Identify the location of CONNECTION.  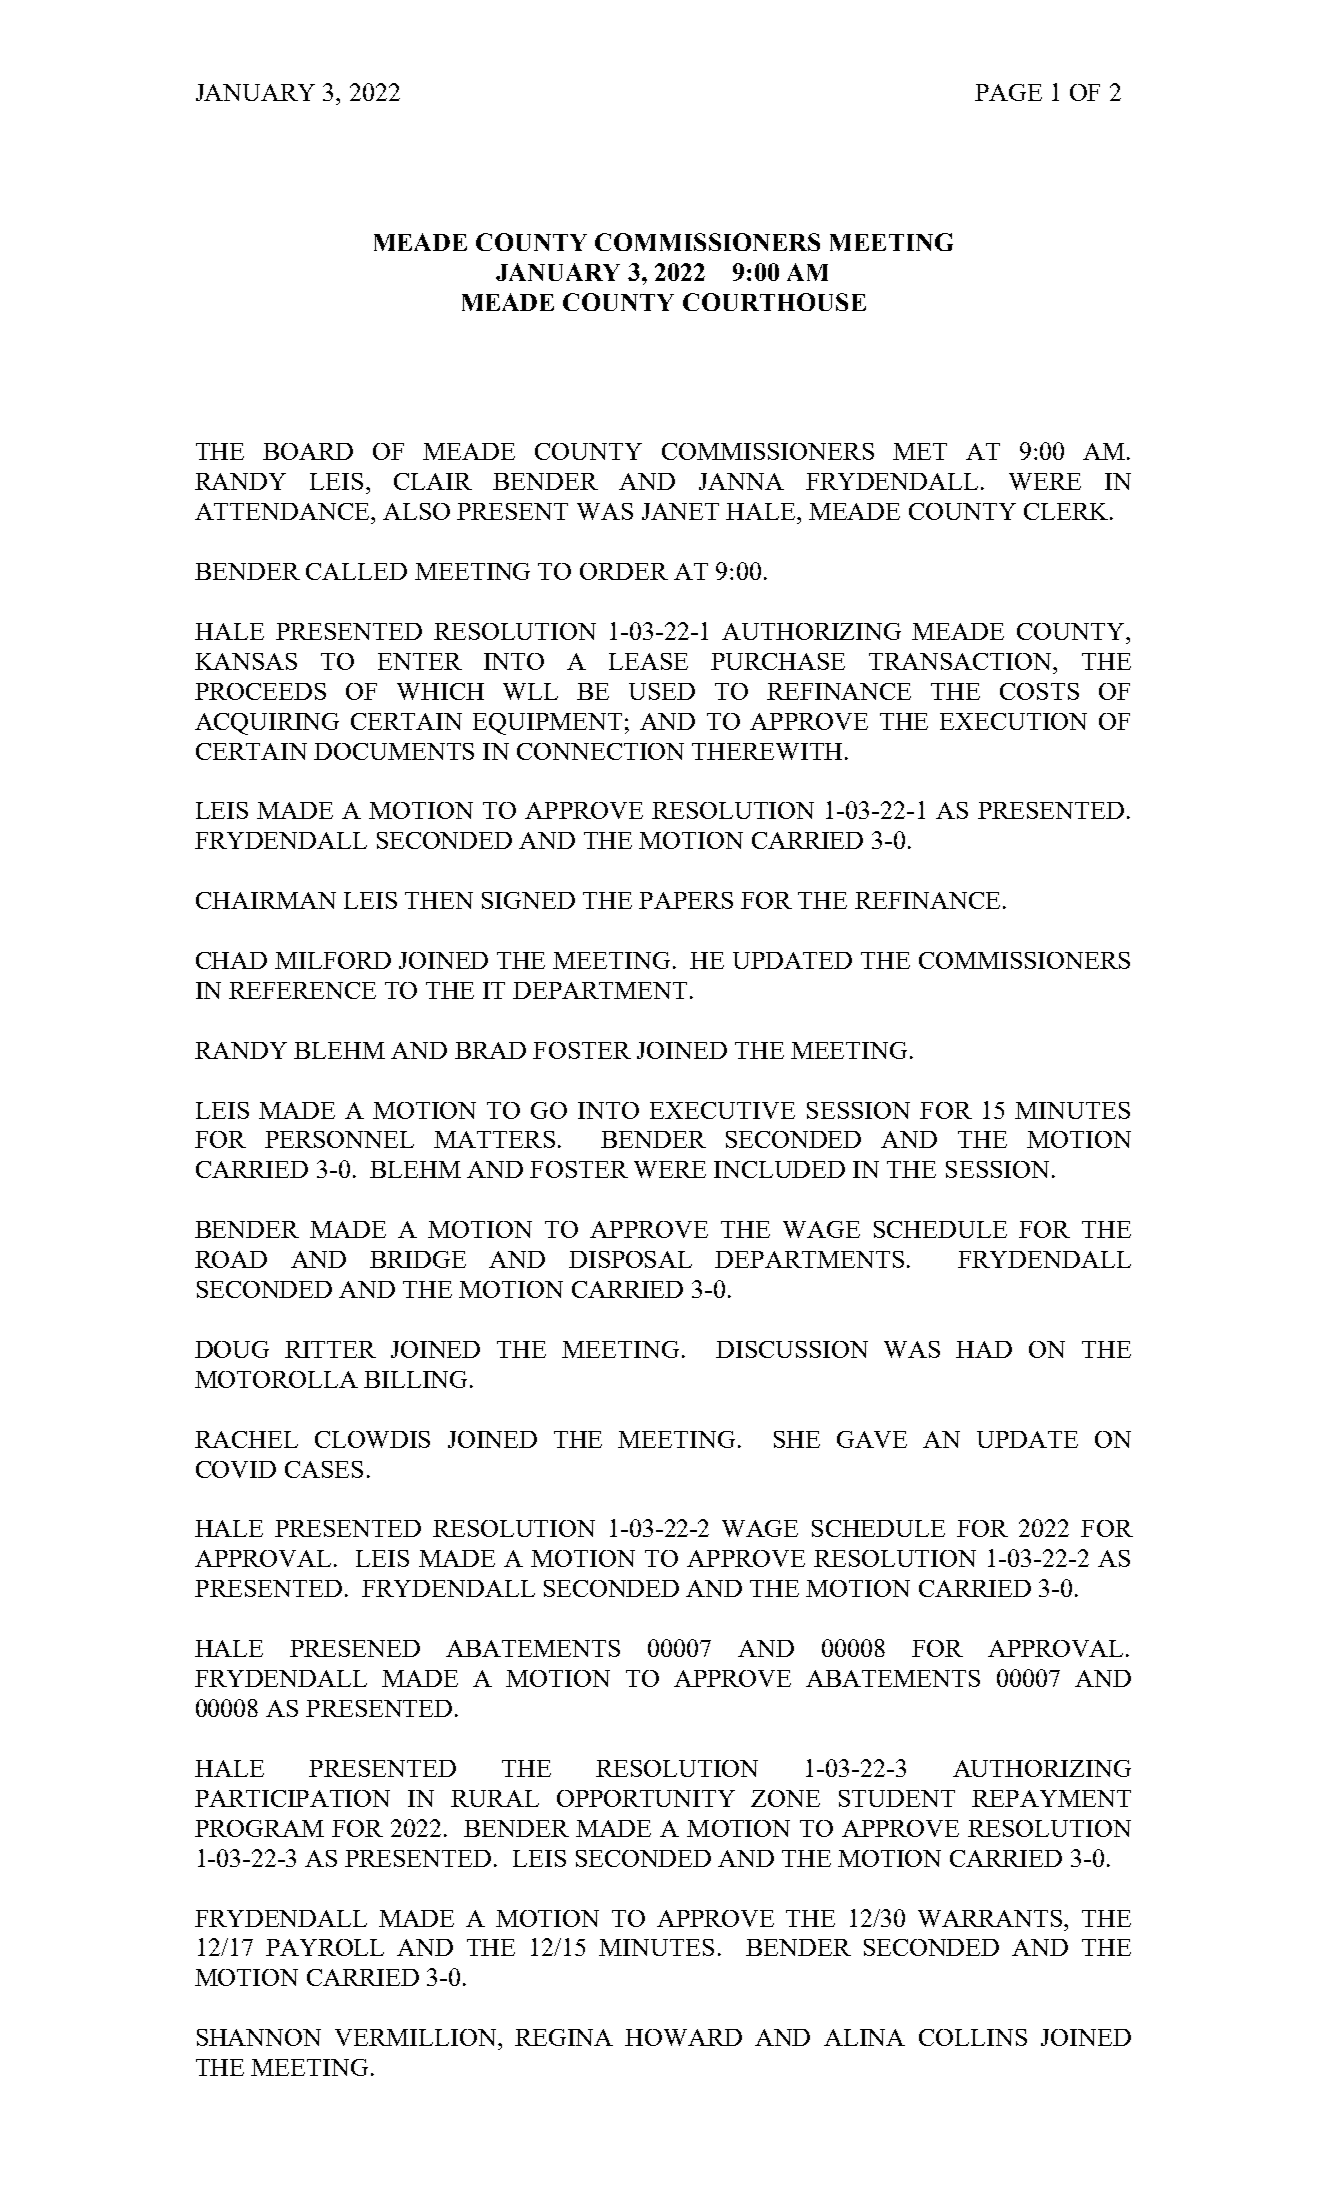
(600, 751).
